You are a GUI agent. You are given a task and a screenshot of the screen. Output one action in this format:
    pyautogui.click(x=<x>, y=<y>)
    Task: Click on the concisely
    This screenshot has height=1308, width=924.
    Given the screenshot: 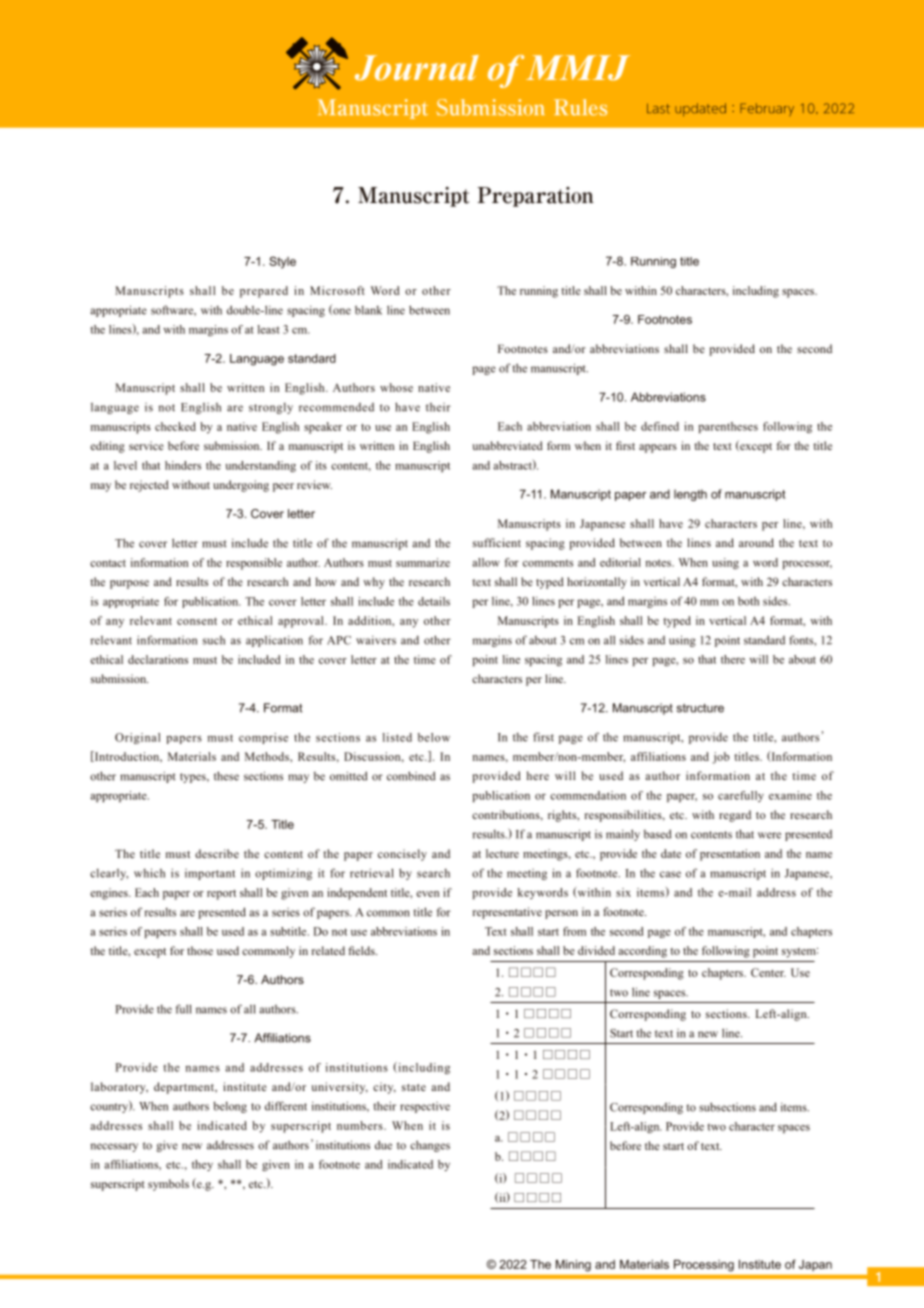 What is the action you would take?
    pyautogui.click(x=402, y=855)
